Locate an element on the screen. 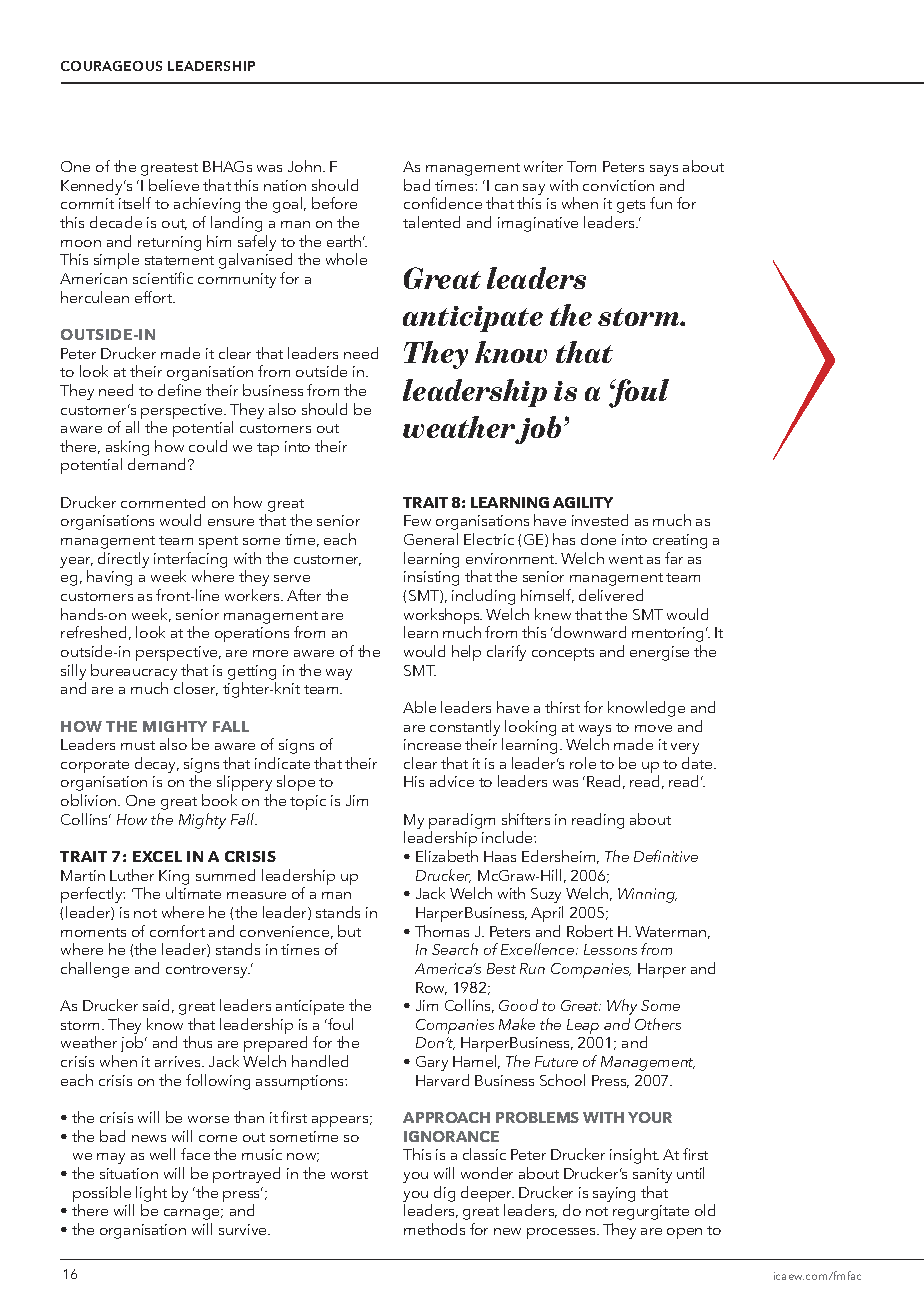 This screenshot has height=1308, width=924. John is located at coordinates (304, 166).
